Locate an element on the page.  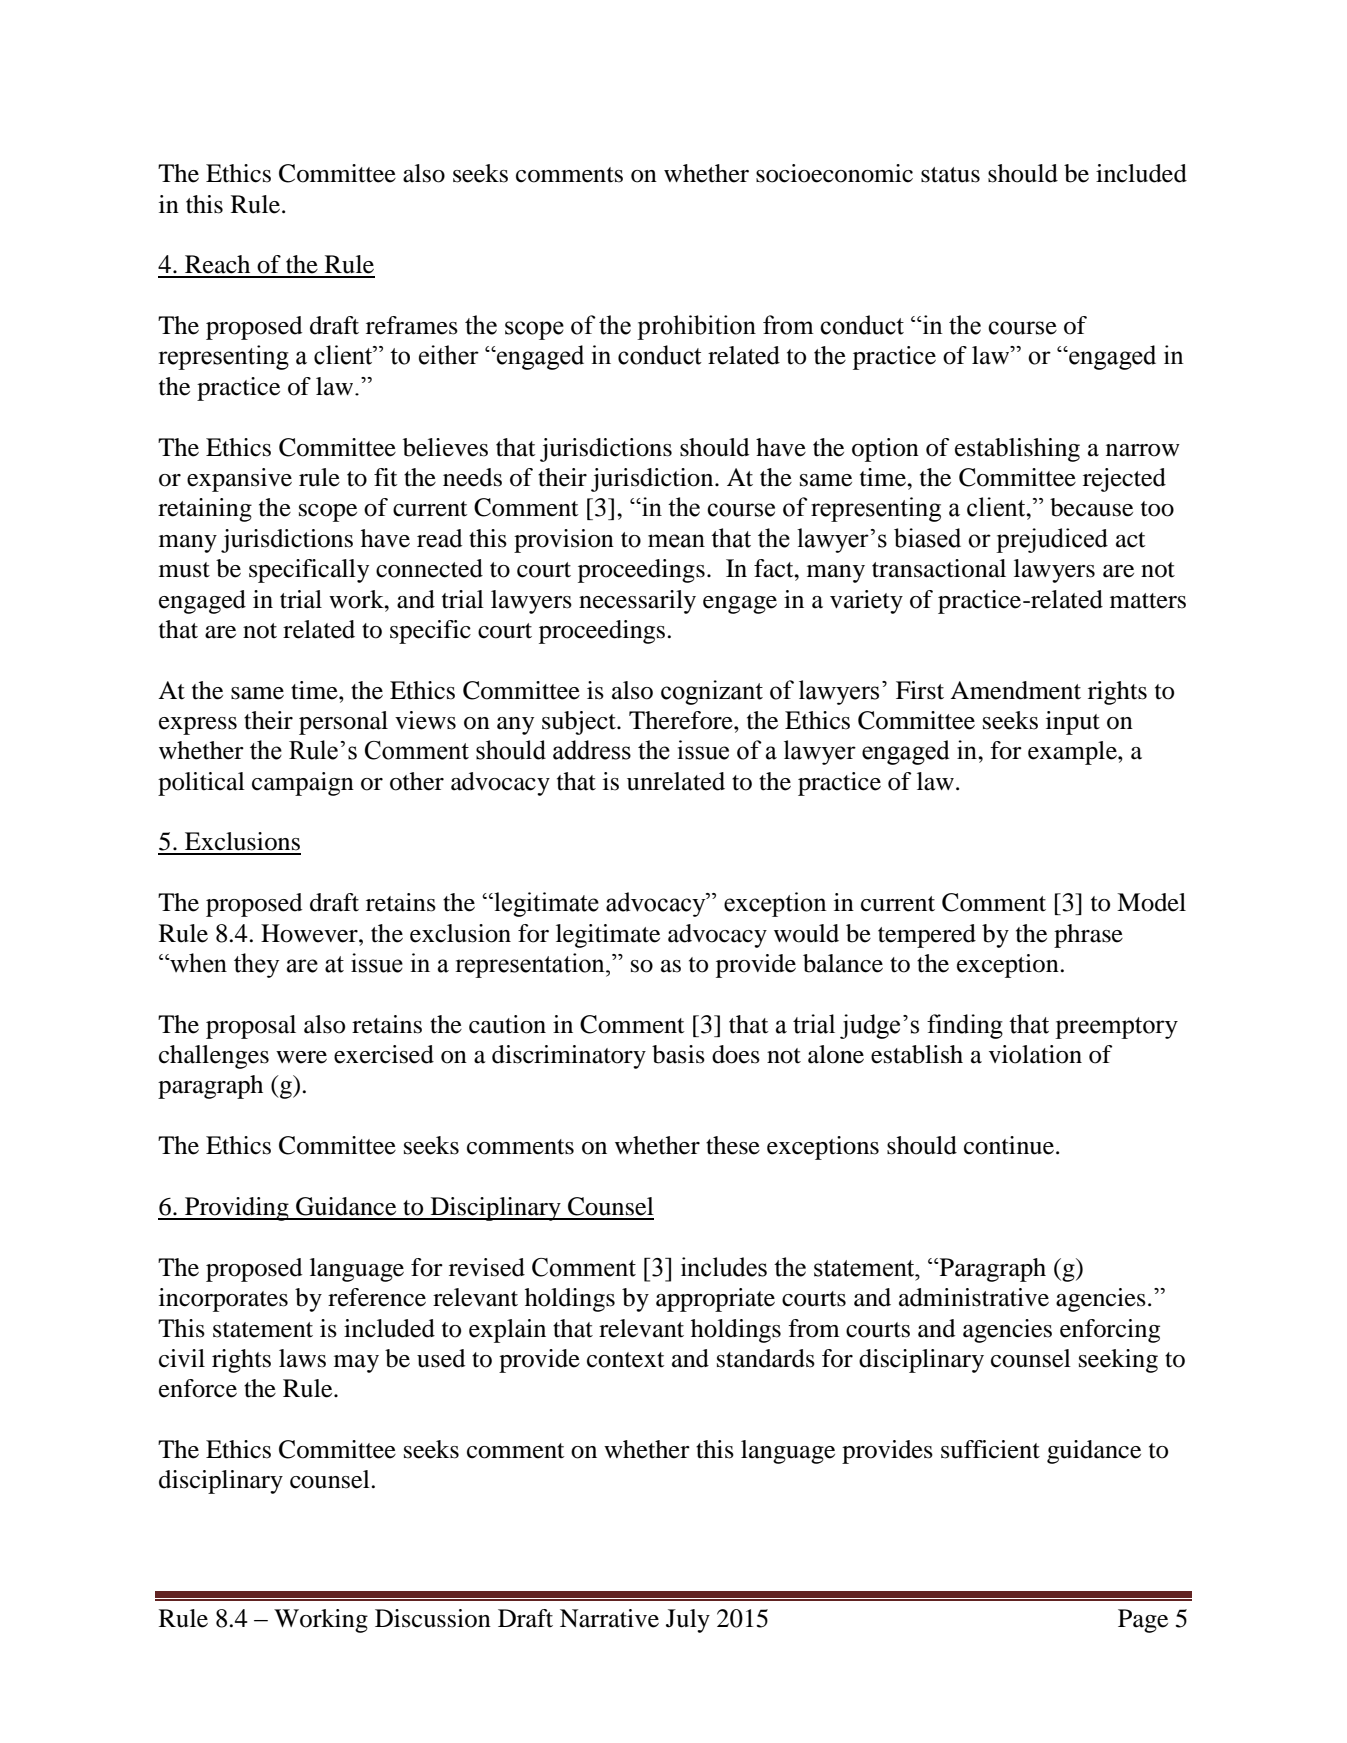
Amendment is located at coordinates (1015, 690).
